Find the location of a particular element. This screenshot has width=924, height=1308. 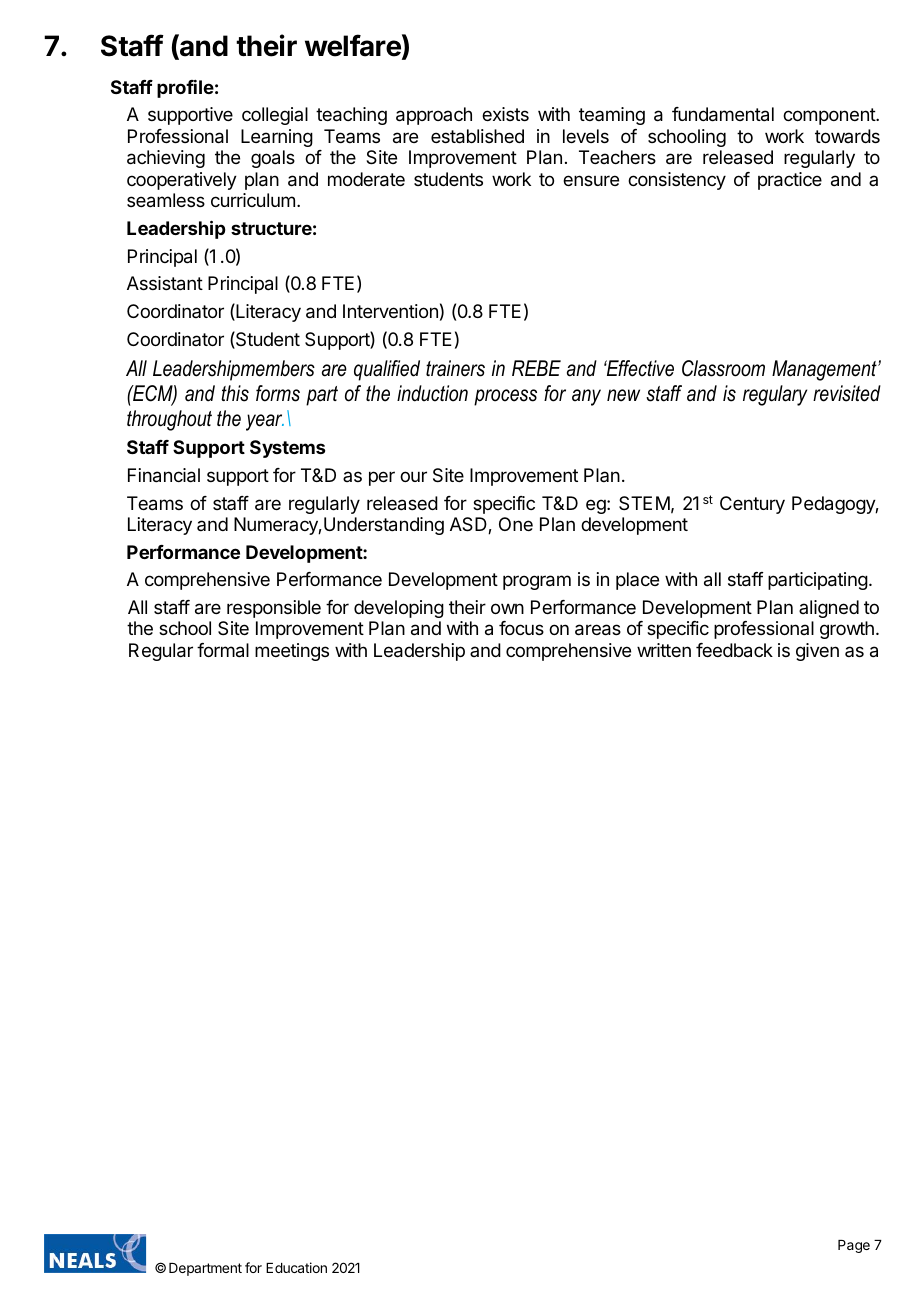

collegial is located at coordinates (275, 116).
